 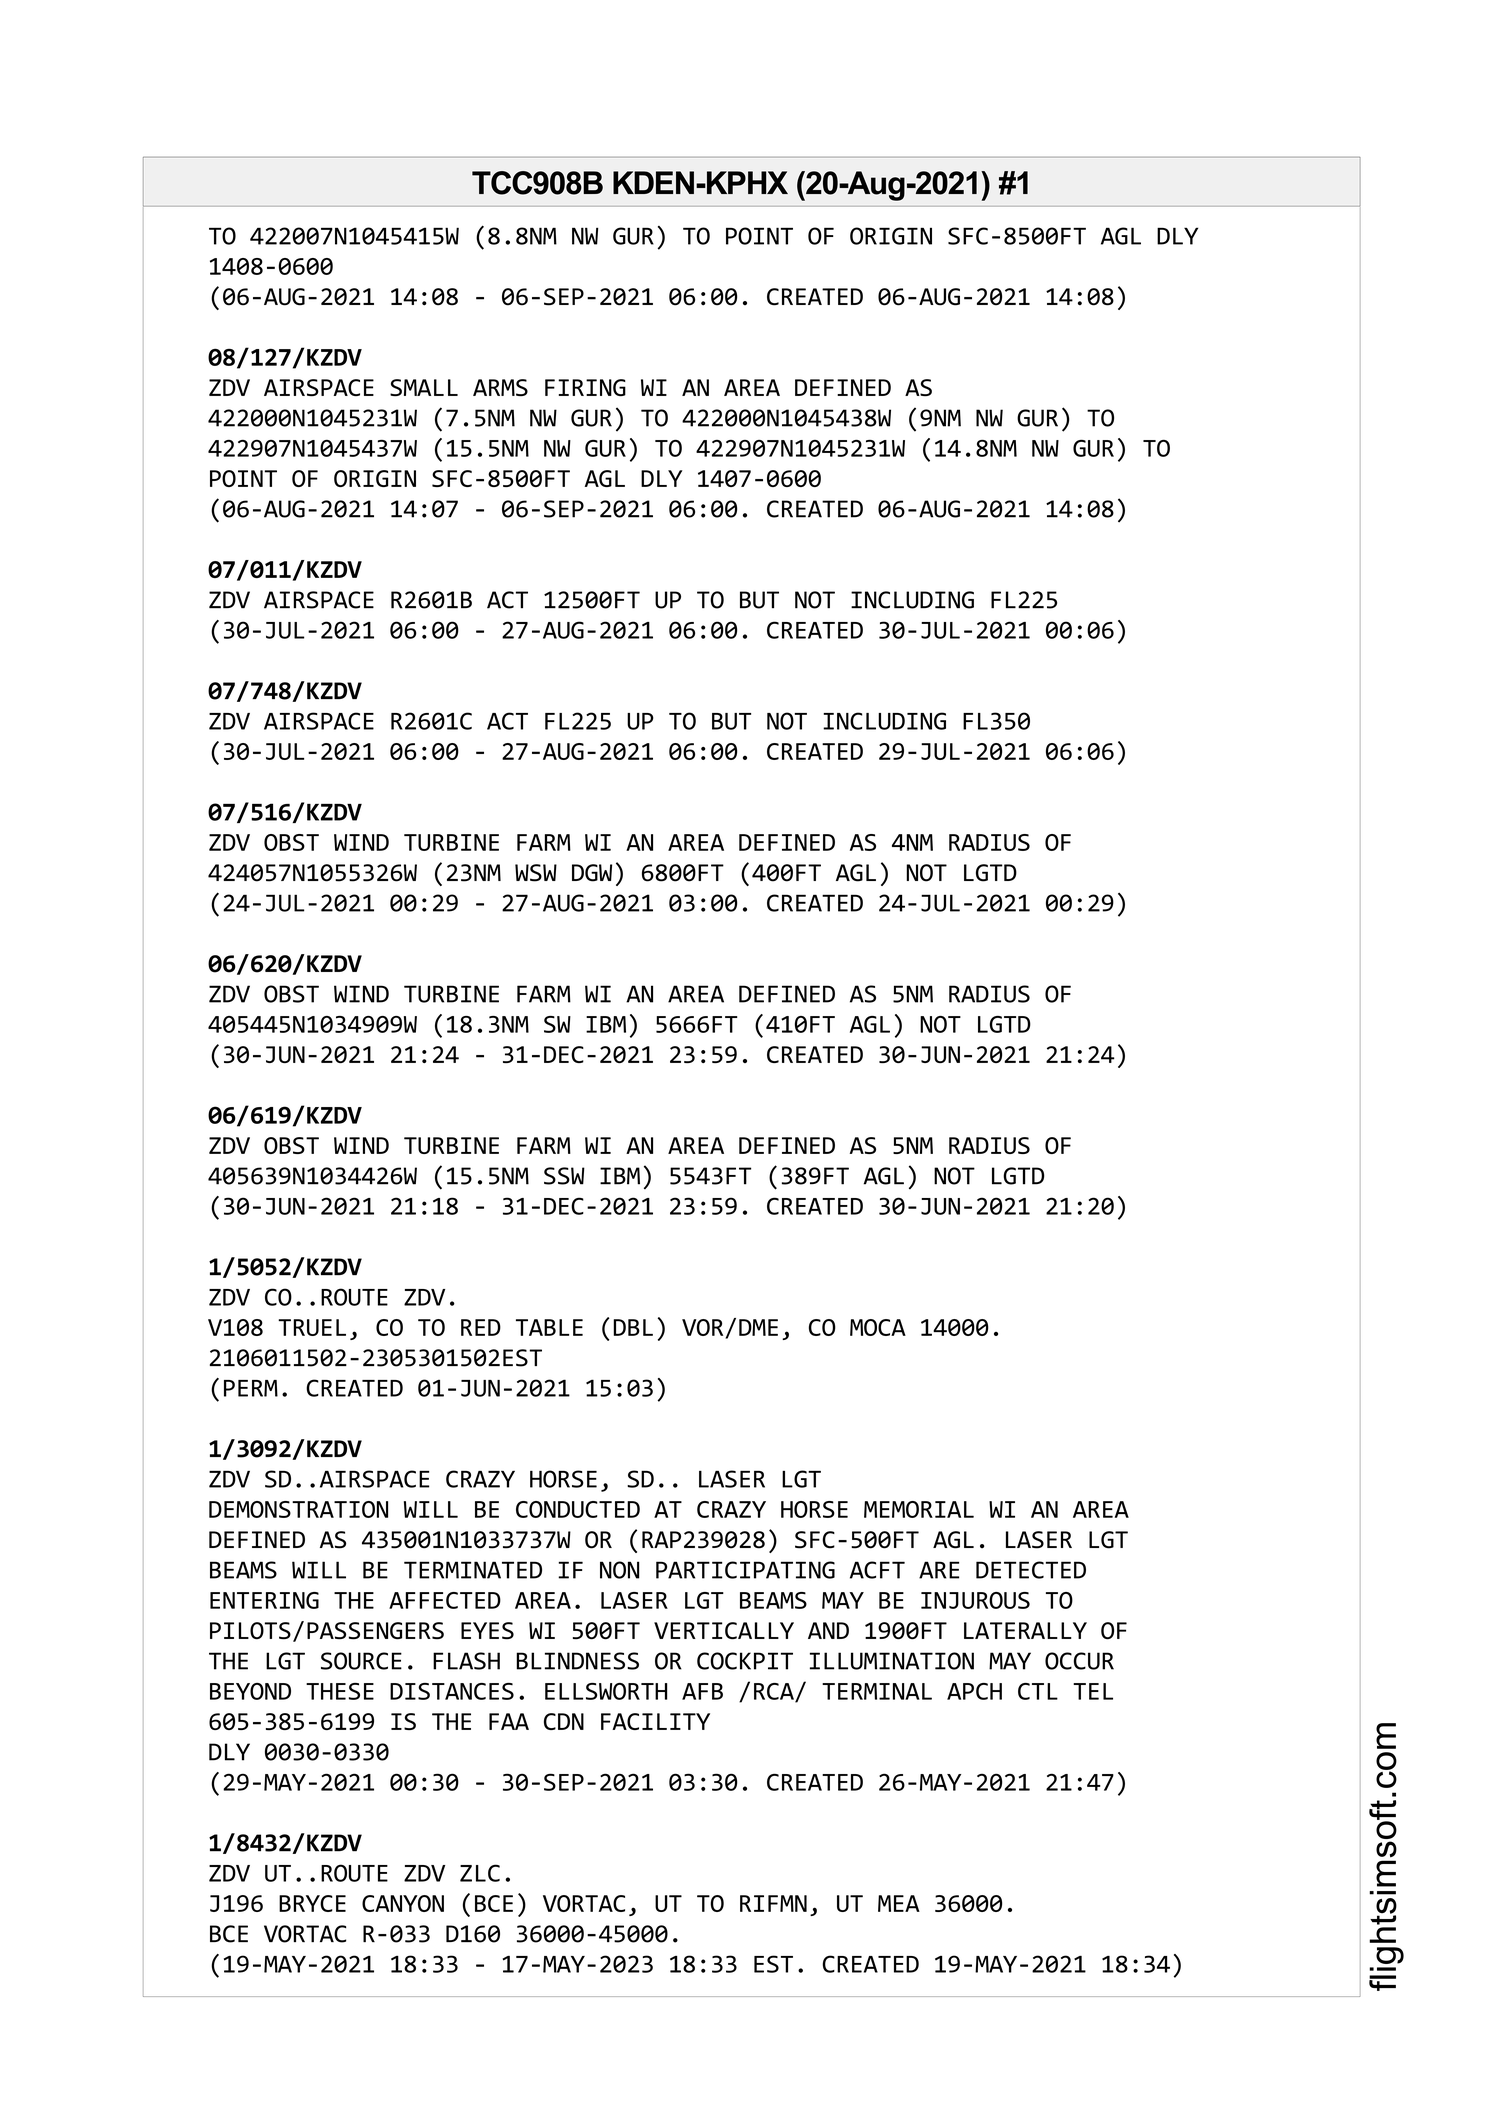 I want to click on ARMS, so click(x=500, y=387).
